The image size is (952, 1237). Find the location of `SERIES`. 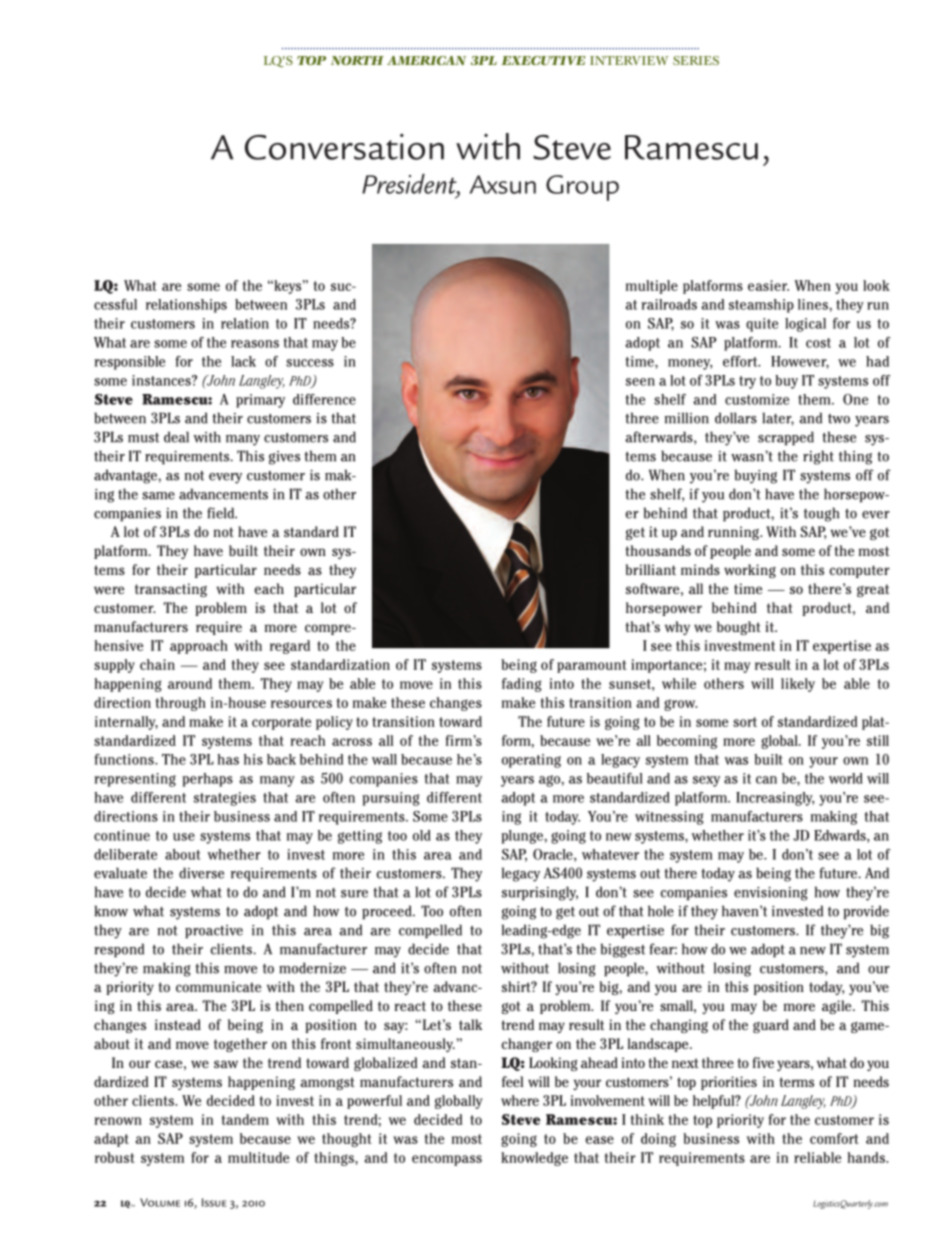

SERIES is located at coordinates (696, 60).
